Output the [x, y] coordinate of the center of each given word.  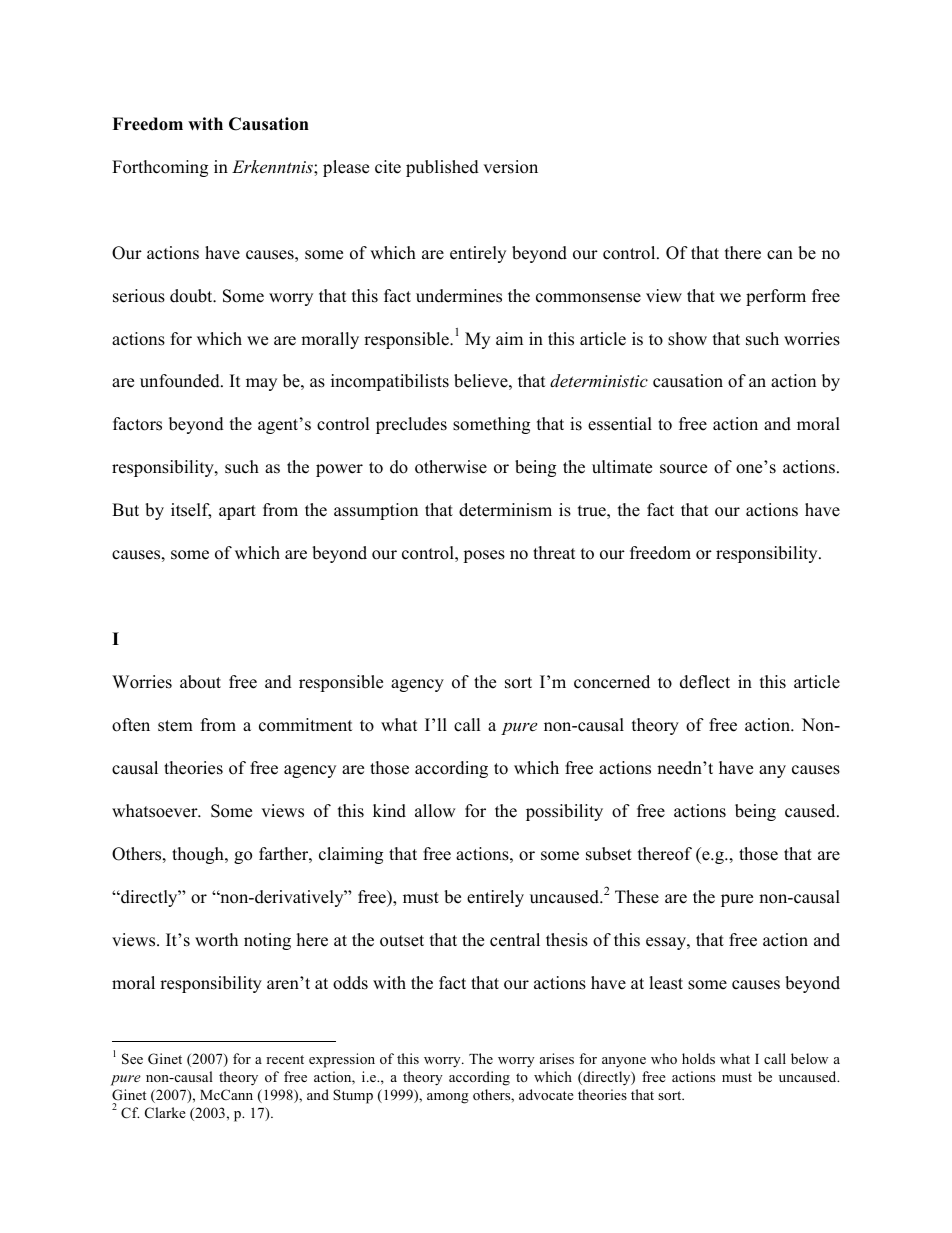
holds [698, 1058]
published [442, 168]
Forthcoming [160, 168]
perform [776, 297]
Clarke [165, 1113]
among [448, 1098]
